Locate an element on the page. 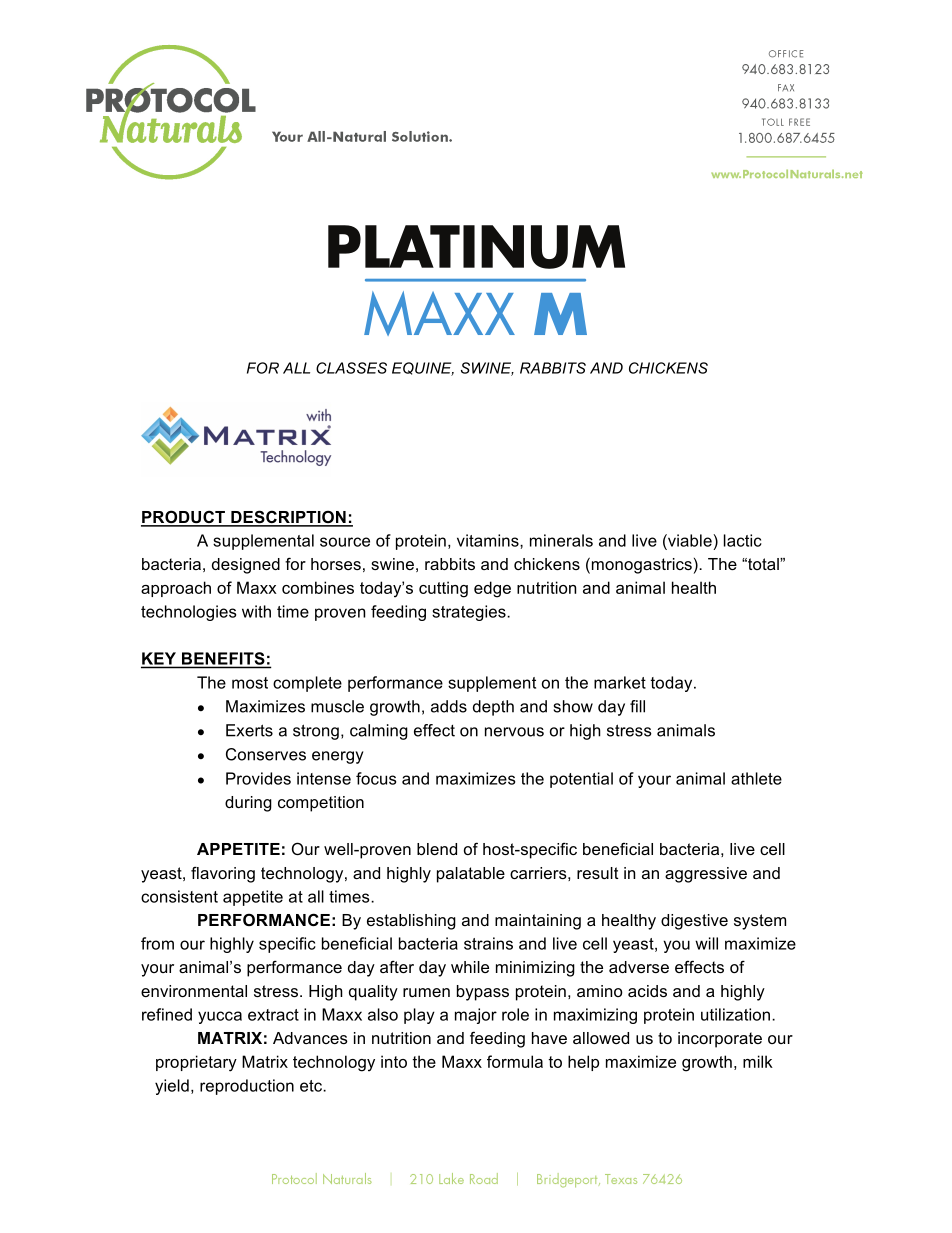  flavoring is located at coordinates (223, 874).
